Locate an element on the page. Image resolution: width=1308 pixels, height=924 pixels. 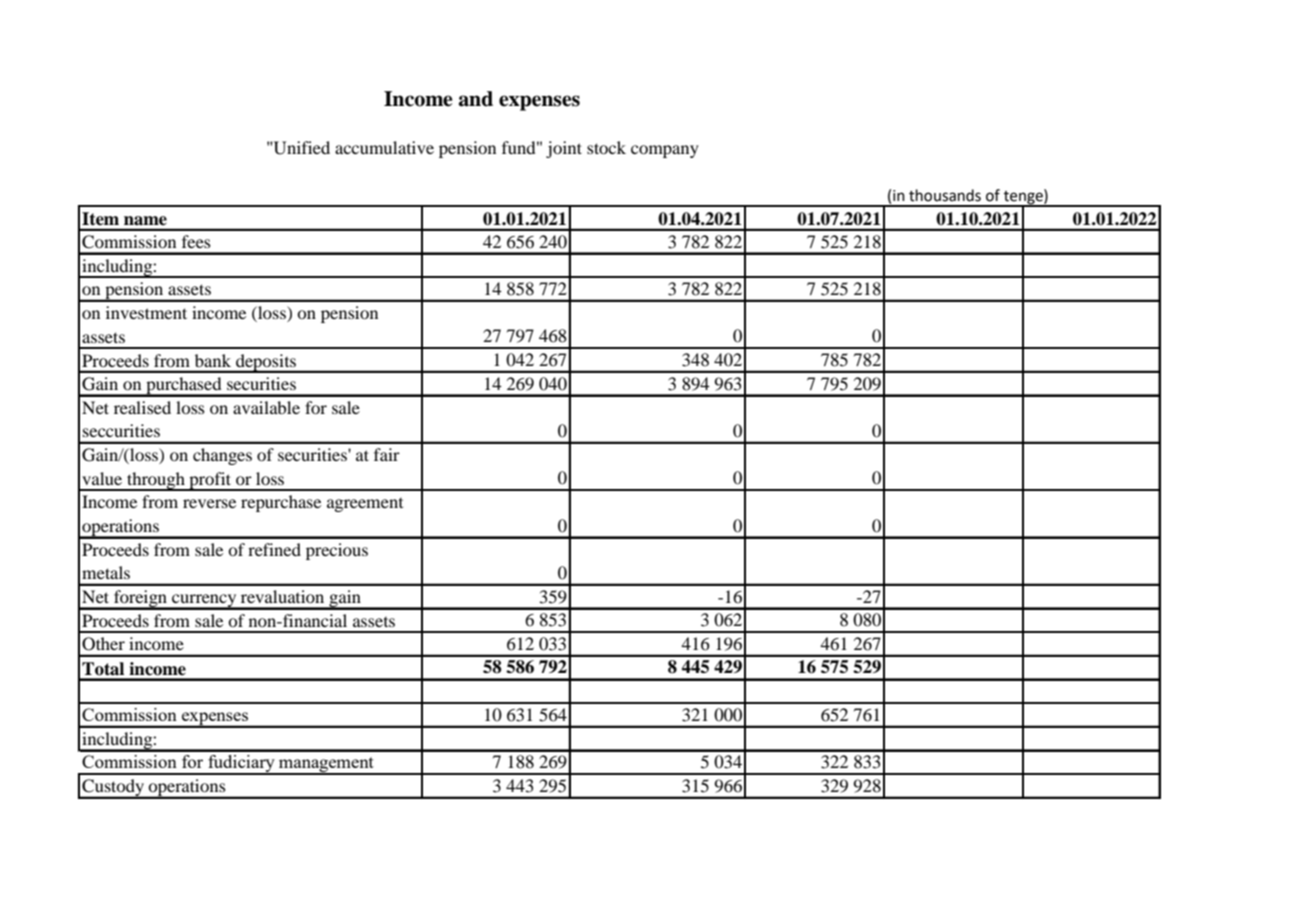
revaluation is located at coordinates (282, 596).
